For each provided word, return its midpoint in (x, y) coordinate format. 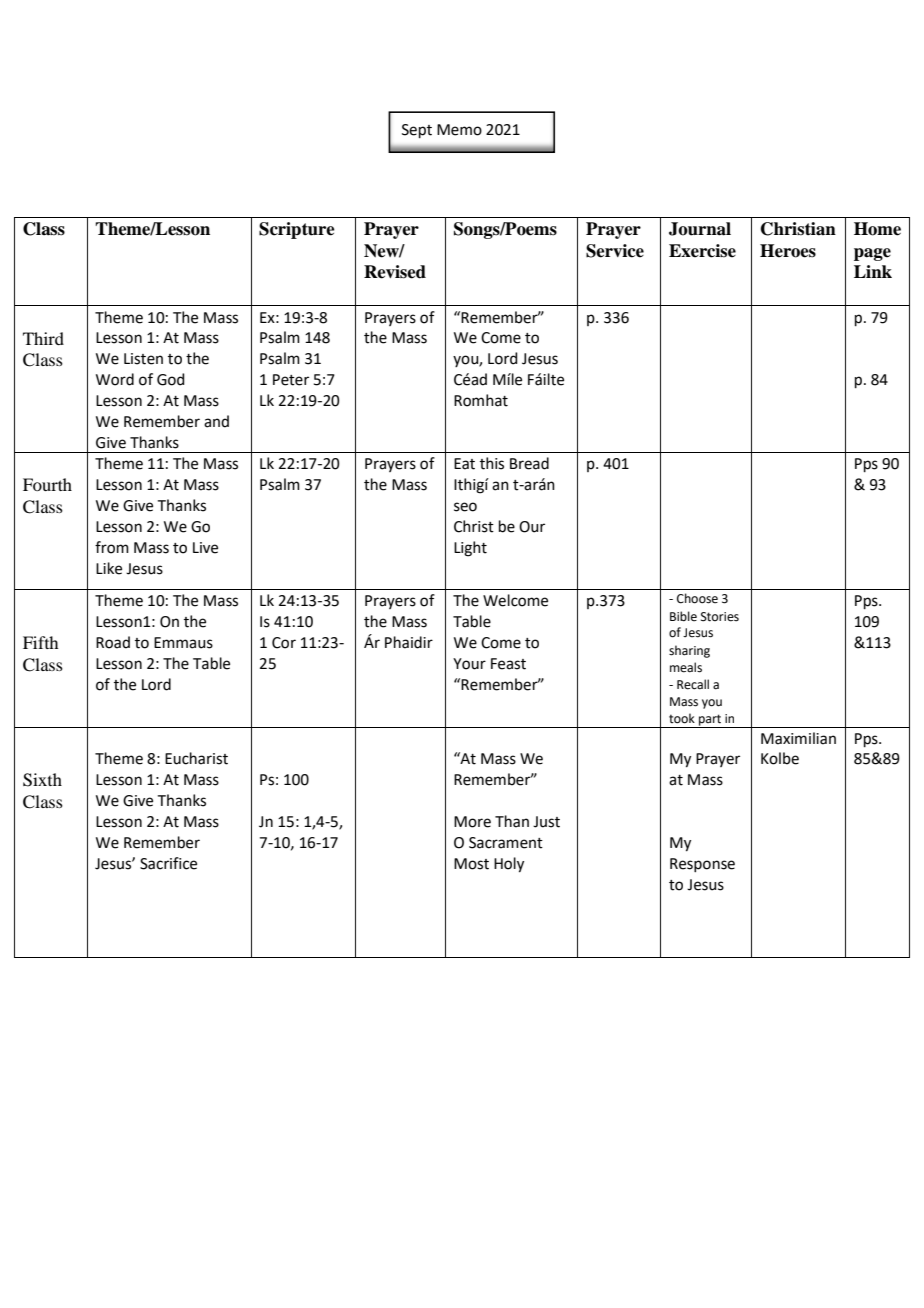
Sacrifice (168, 863)
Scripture (297, 230)
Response (702, 865)
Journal (700, 229)
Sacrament (506, 843)
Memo (459, 130)
